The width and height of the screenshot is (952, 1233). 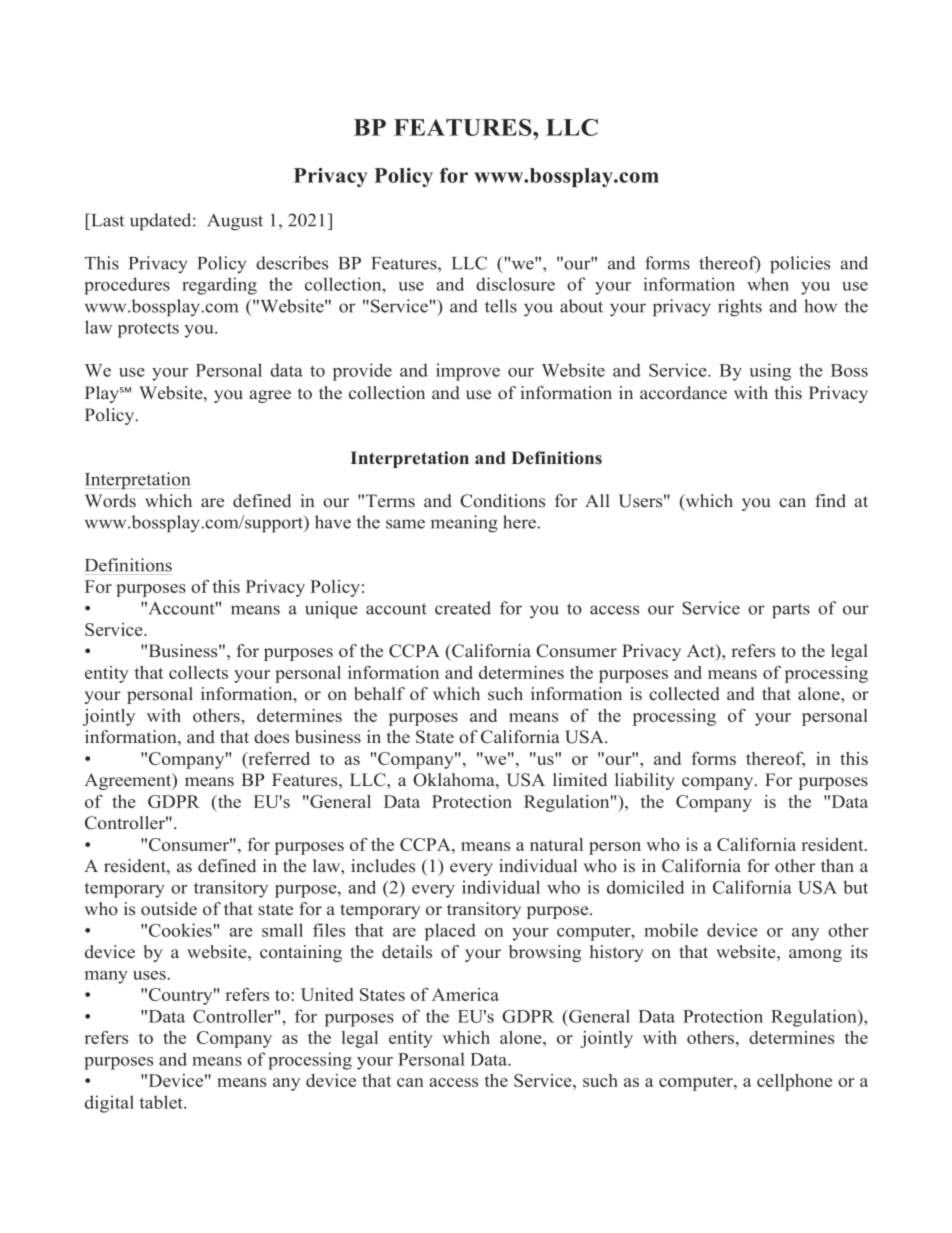 What do you see at coordinates (645, 781) in the screenshot?
I see `liability` at bounding box center [645, 781].
